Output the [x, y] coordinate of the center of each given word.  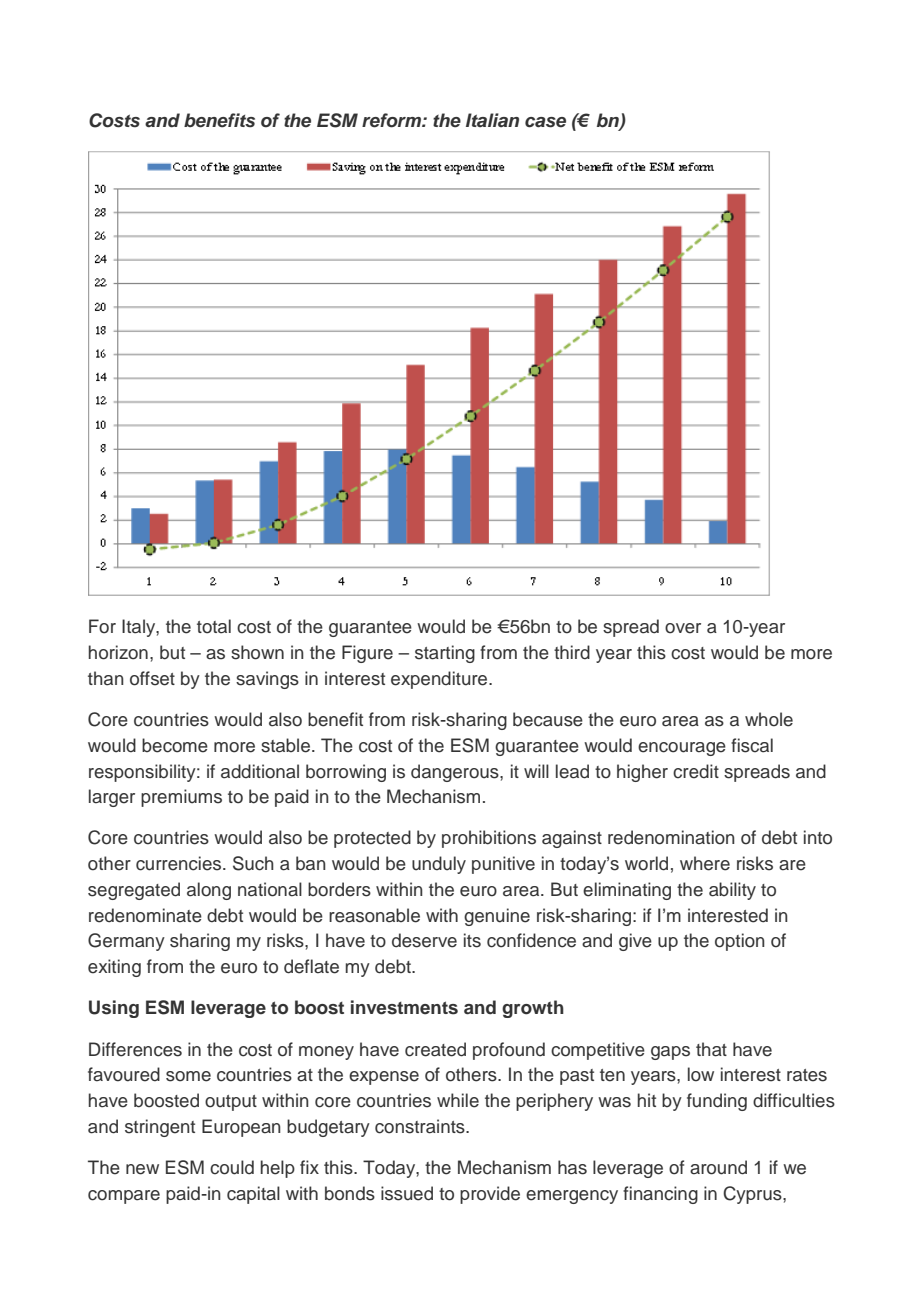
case [545, 122]
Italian [492, 120]
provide [490, 1195]
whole [769, 719]
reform [392, 120]
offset [152, 678]
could [232, 1167]
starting [445, 654]
